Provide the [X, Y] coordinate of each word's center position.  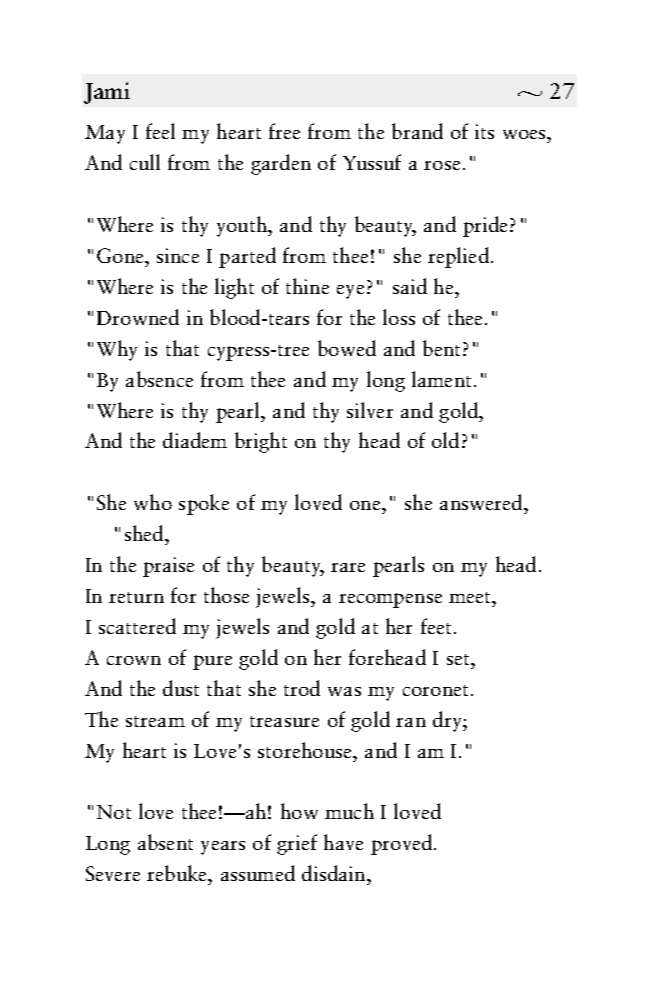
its [484, 131]
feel [160, 131]
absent [165, 842]
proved [401, 844]
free [284, 131]
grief [297, 844]
